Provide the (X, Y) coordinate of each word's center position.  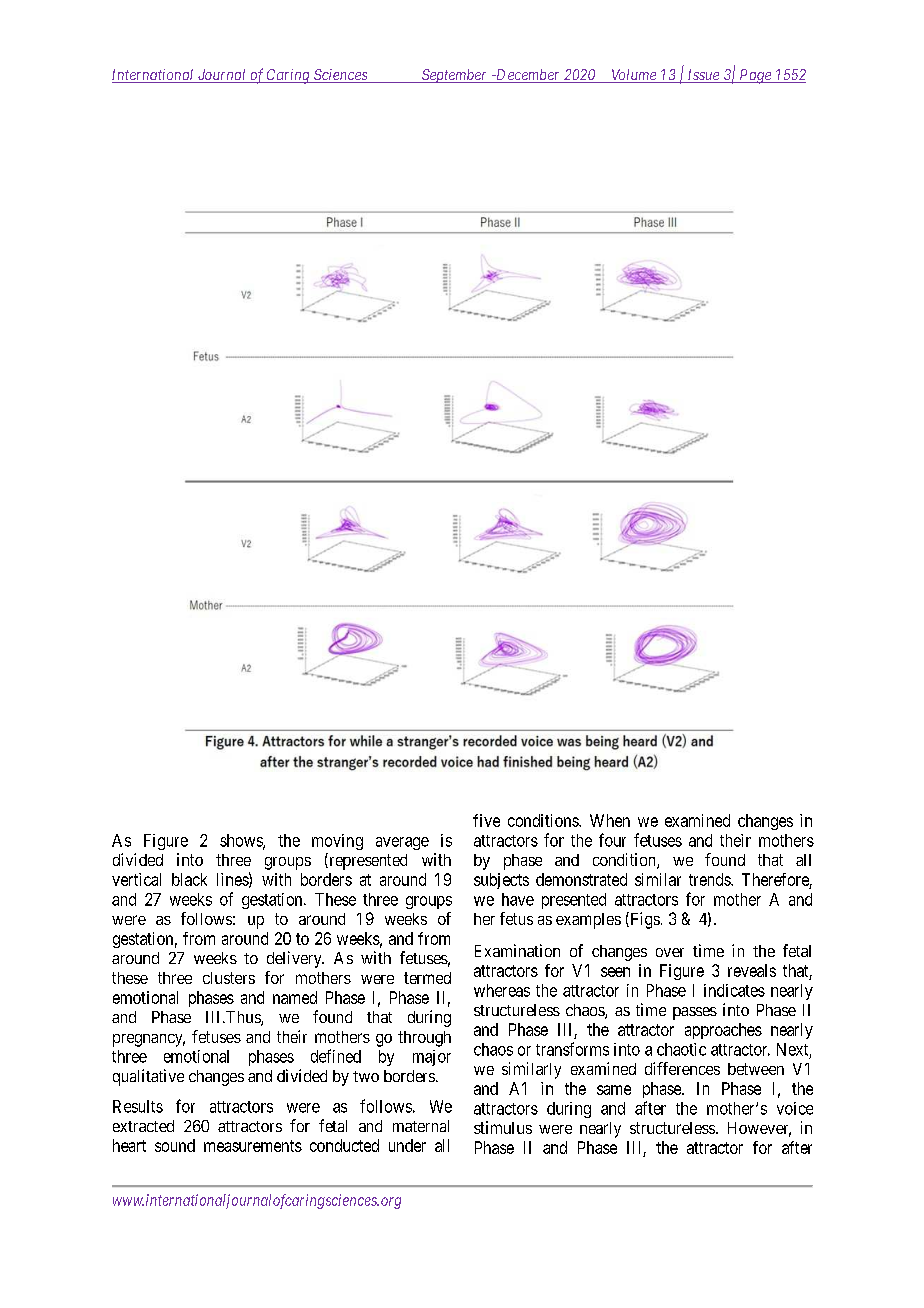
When (610, 820)
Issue (703, 76)
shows (242, 841)
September (455, 76)
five (486, 820)
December (528, 76)
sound (175, 1145)
